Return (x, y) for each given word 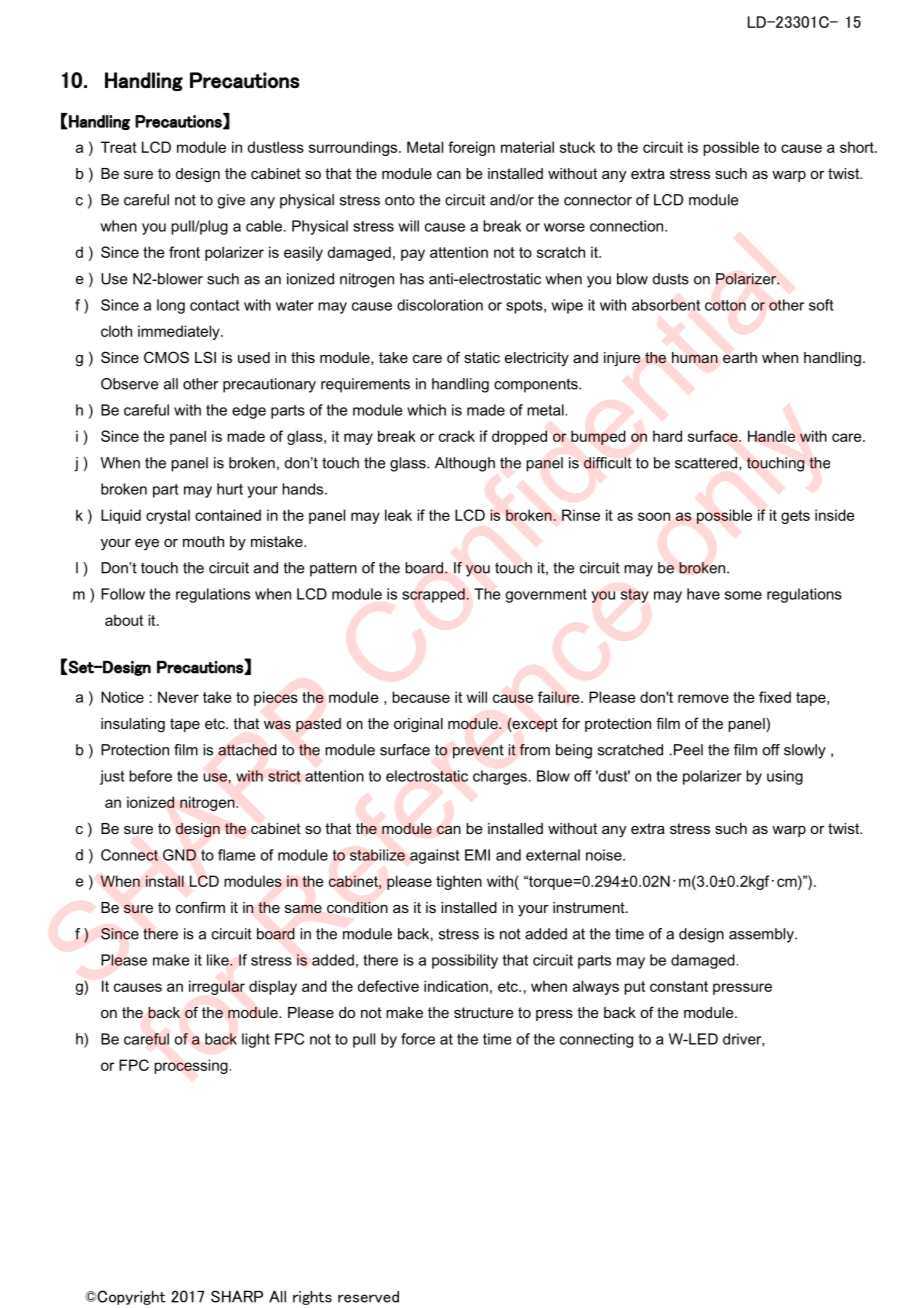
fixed (775, 697)
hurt (230, 489)
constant (679, 986)
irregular (217, 987)
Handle (771, 436)
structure (483, 1012)
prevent (478, 751)
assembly (762, 935)
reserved (368, 1297)
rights (312, 1298)
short (858, 147)
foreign (471, 148)
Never (178, 697)
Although (465, 464)
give (231, 201)
